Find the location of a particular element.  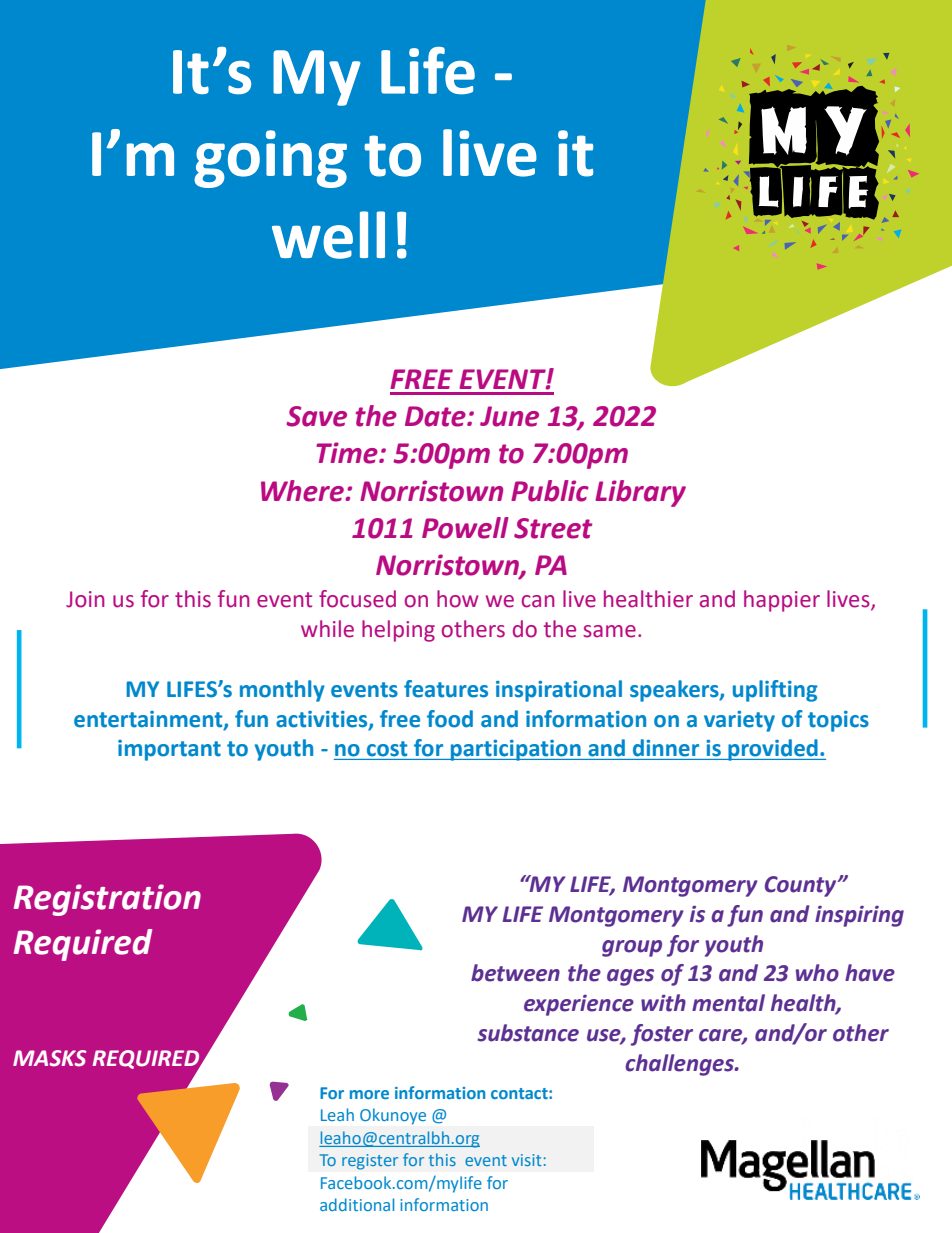

County is located at coordinates (802, 886).
